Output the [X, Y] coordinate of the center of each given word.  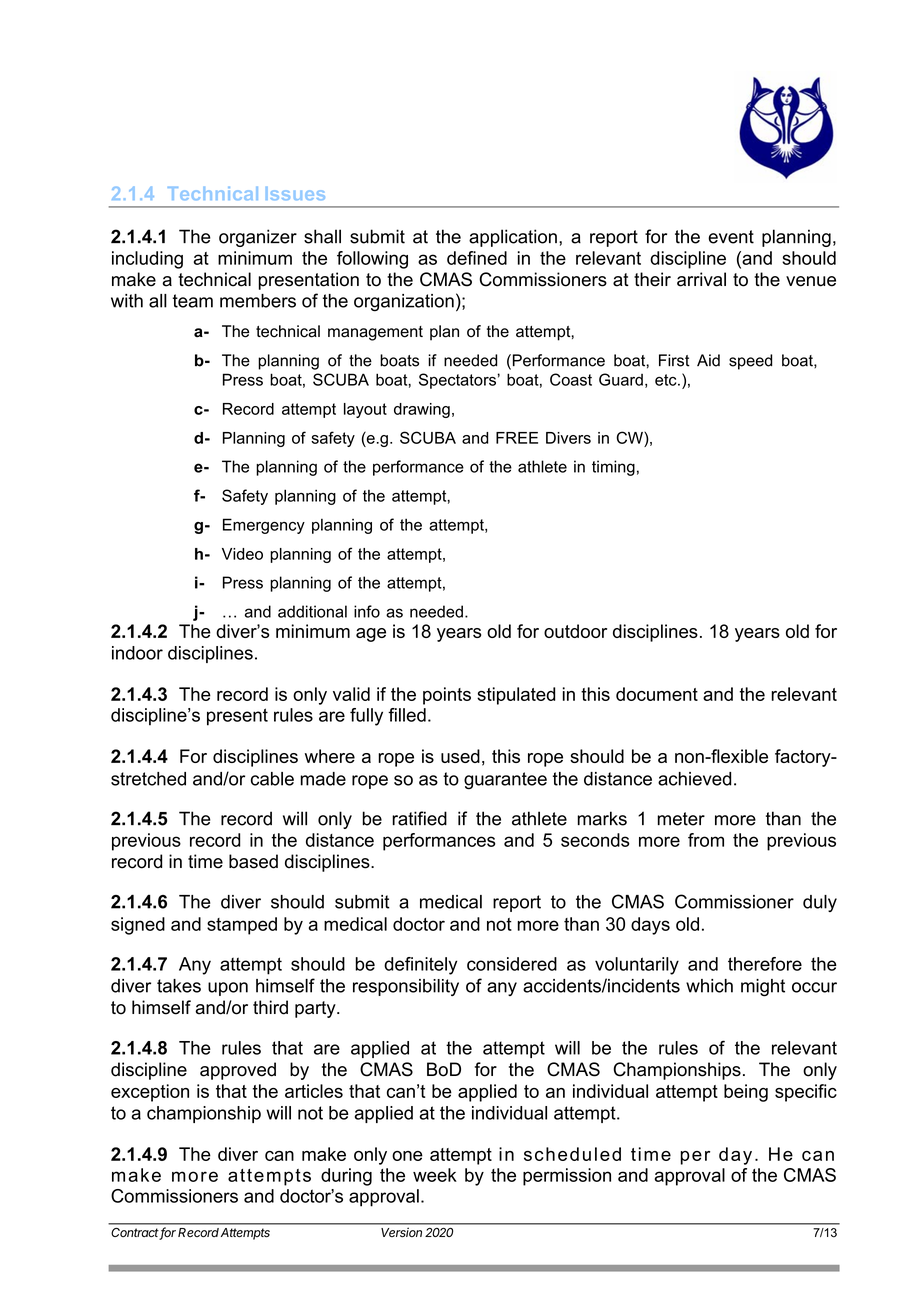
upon [228, 989]
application [513, 238]
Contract [136, 1234]
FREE [517, 438]
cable [272, 779]
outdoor [575, 631]
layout [365, 410]
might [763, 988]
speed [750, 362]
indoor [137, 653]
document [657, 694]
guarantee [505, 781]
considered [512, 964]
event [731, 237]
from [706, 840]
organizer [258, 238]
